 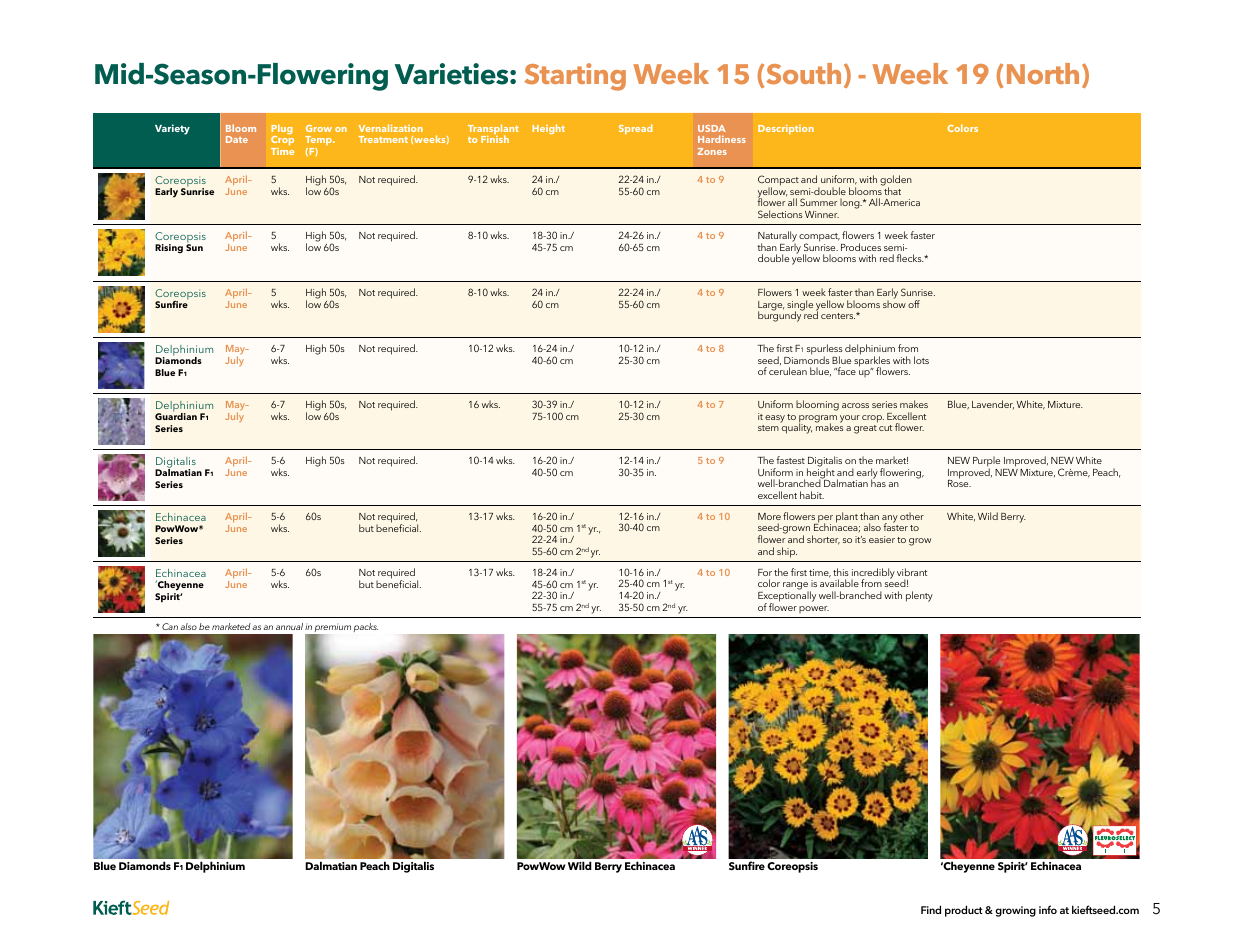 I want to click on other, so click(x=912, y=516).
